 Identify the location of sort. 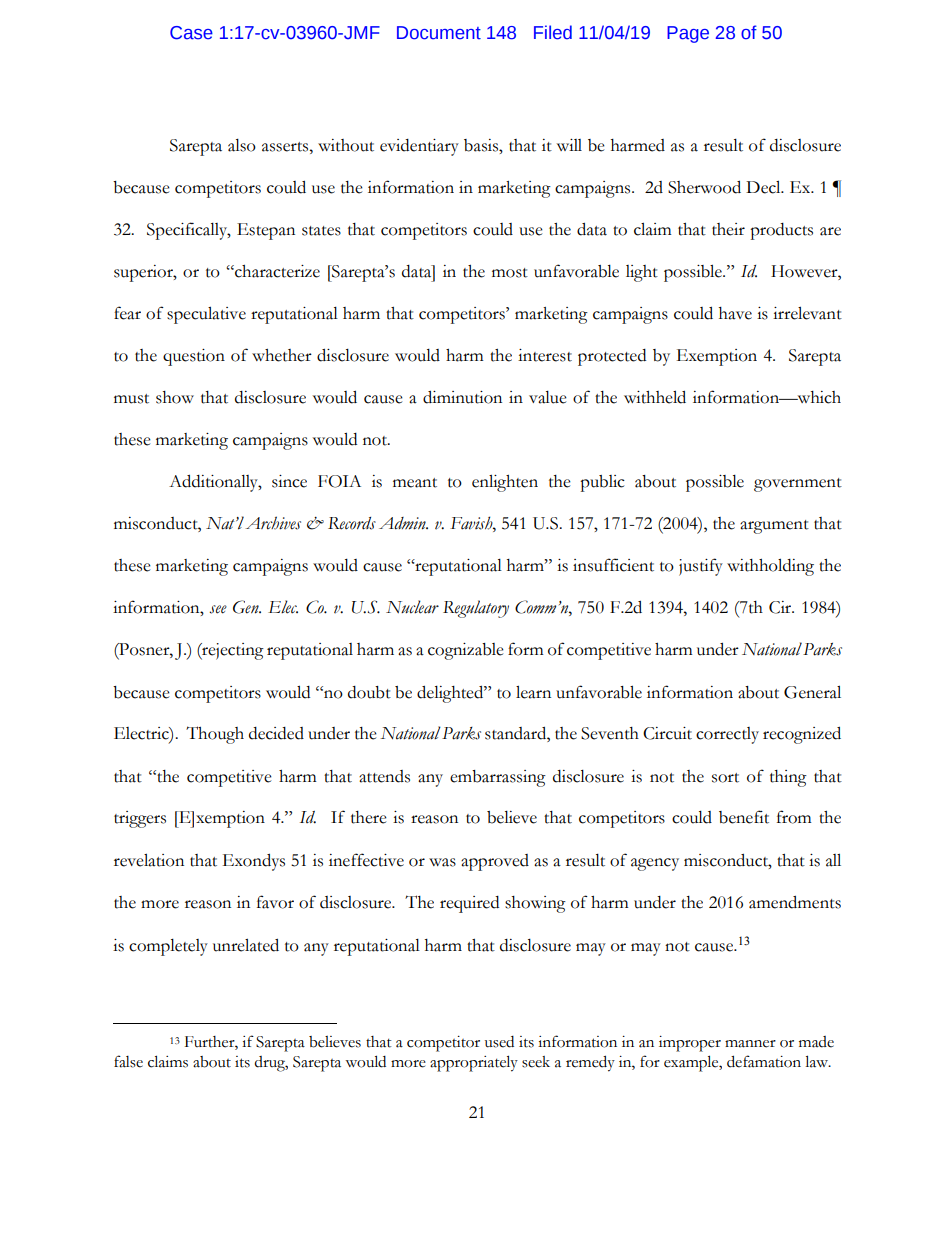
(725, 778).
